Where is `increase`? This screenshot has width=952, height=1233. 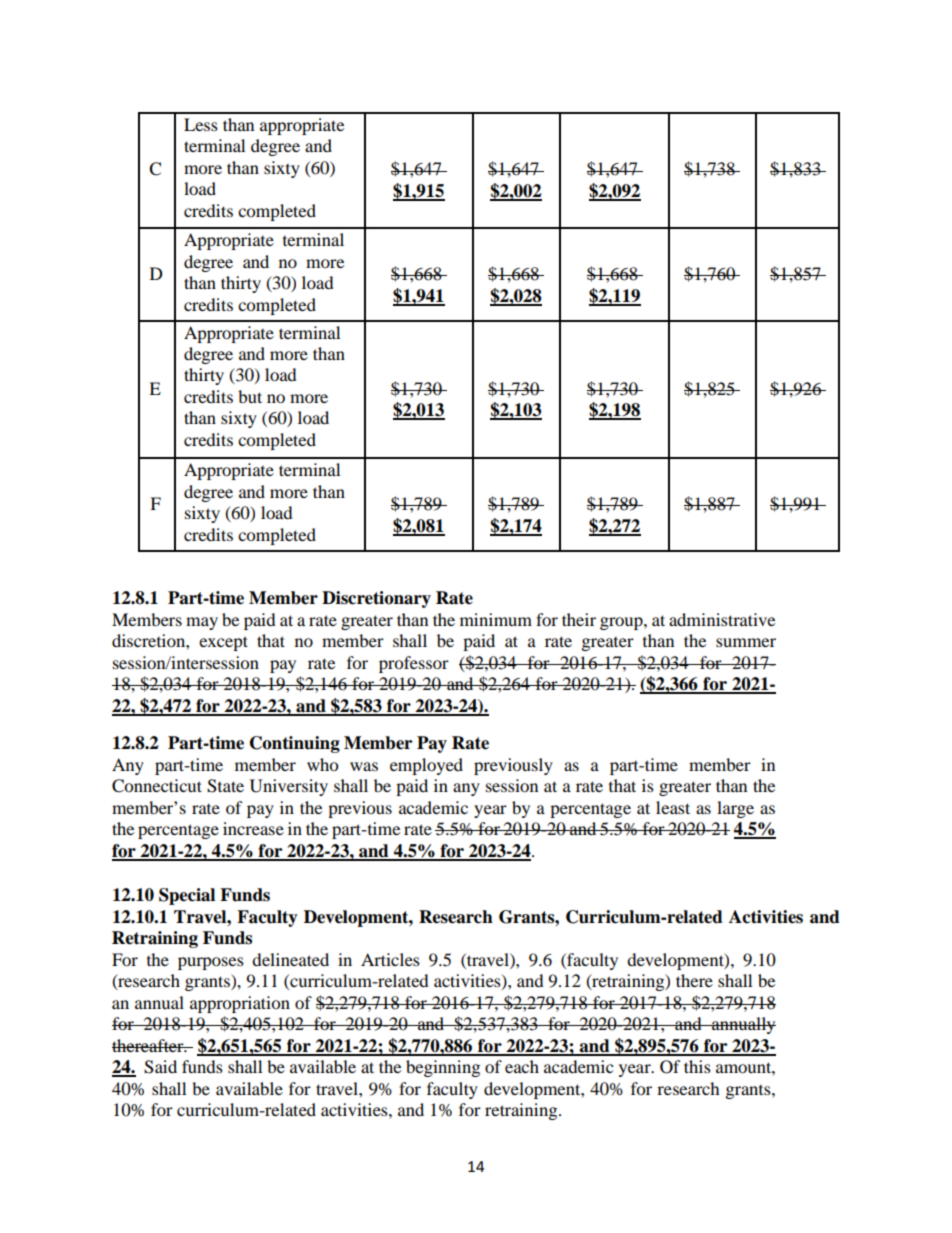 increase is located at coordinates (253, 828).
